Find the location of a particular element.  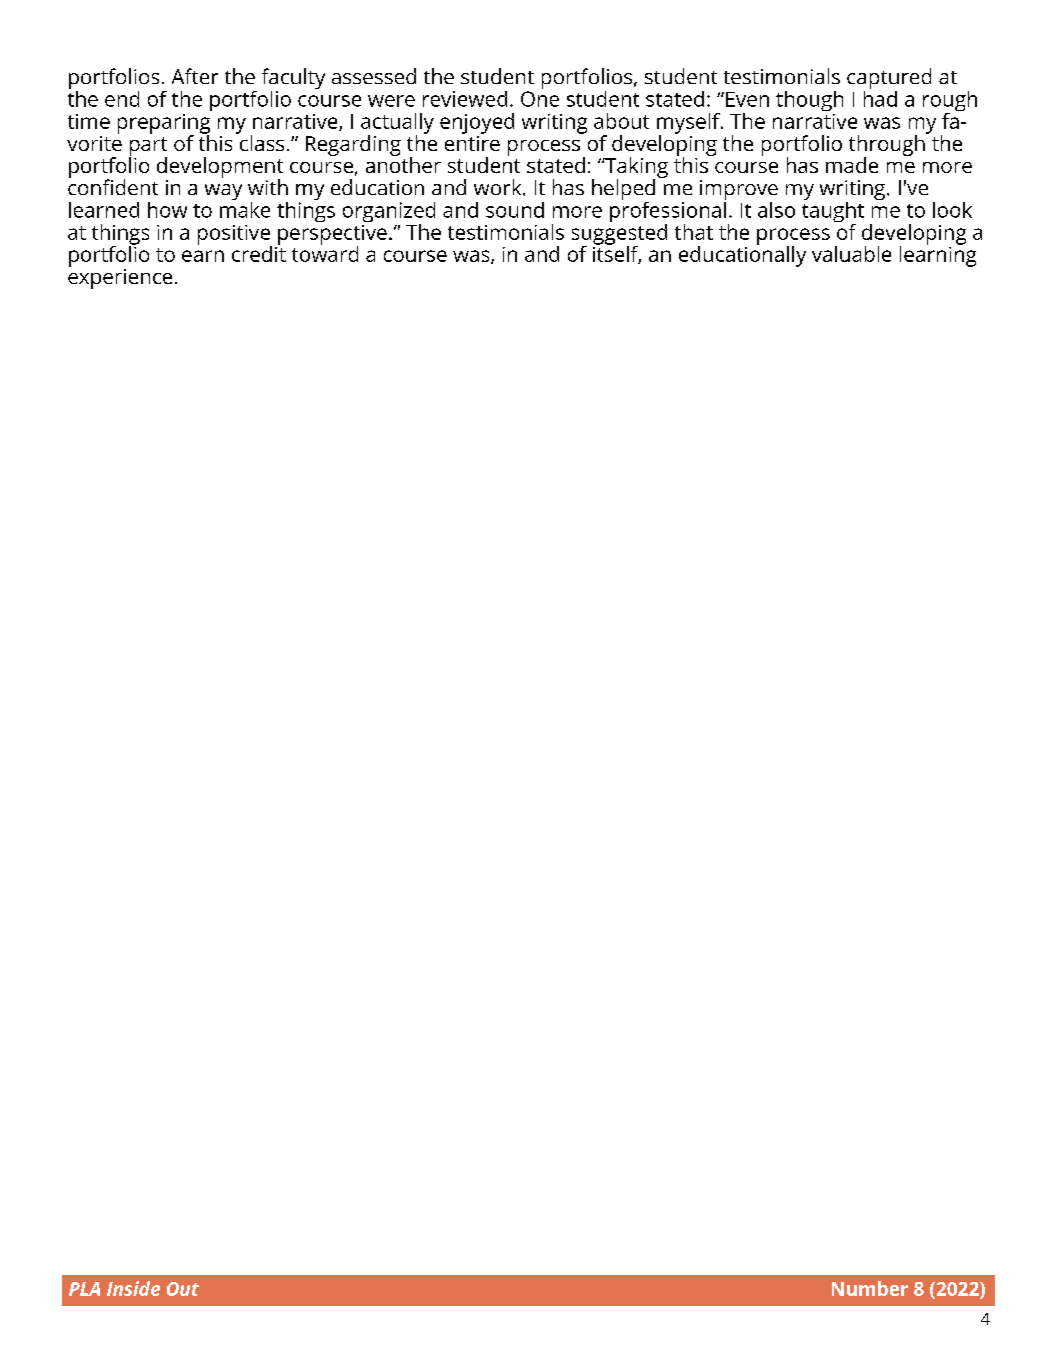

PLA is located at coordinates (84, 1289).
